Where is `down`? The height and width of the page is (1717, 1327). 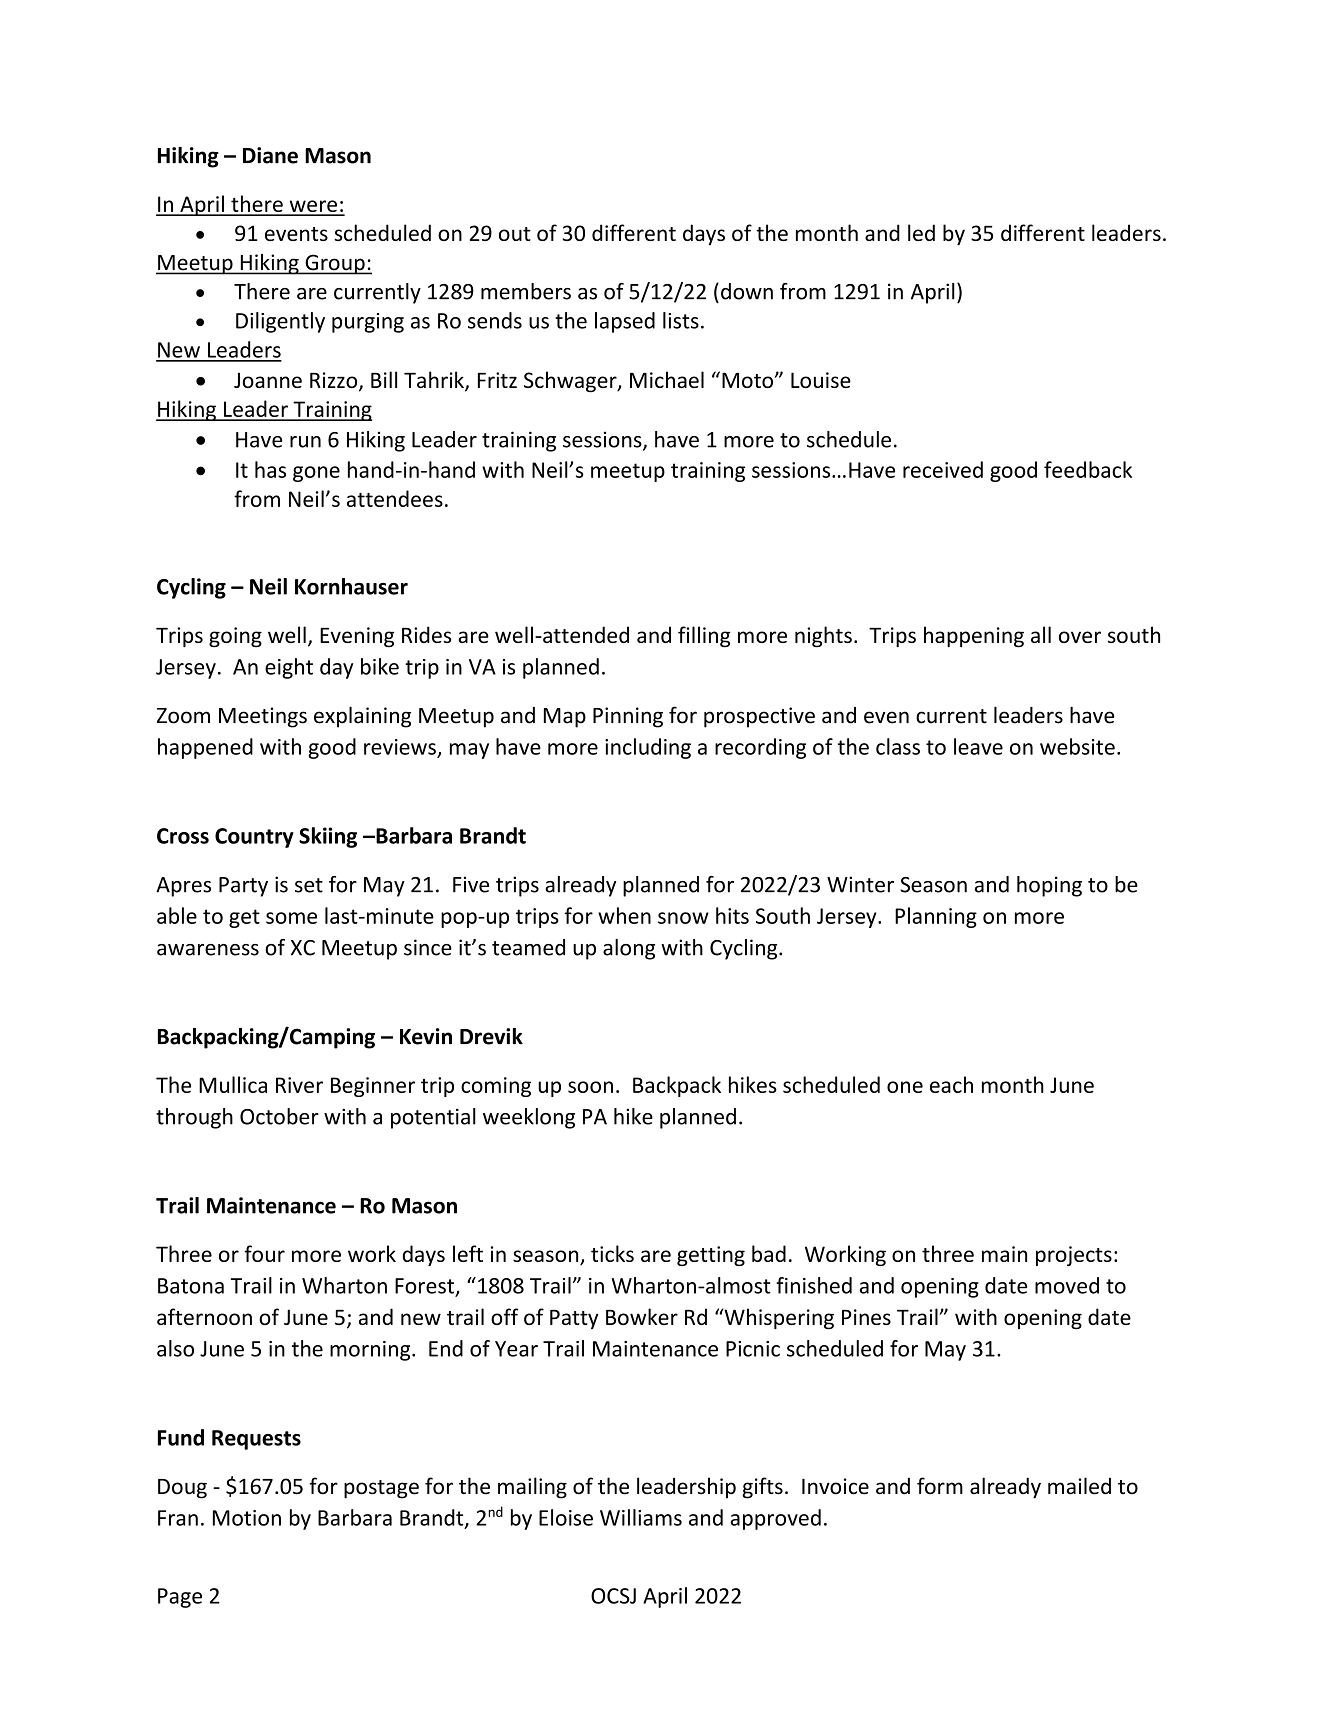
down is located at coordinates (747, 291).
